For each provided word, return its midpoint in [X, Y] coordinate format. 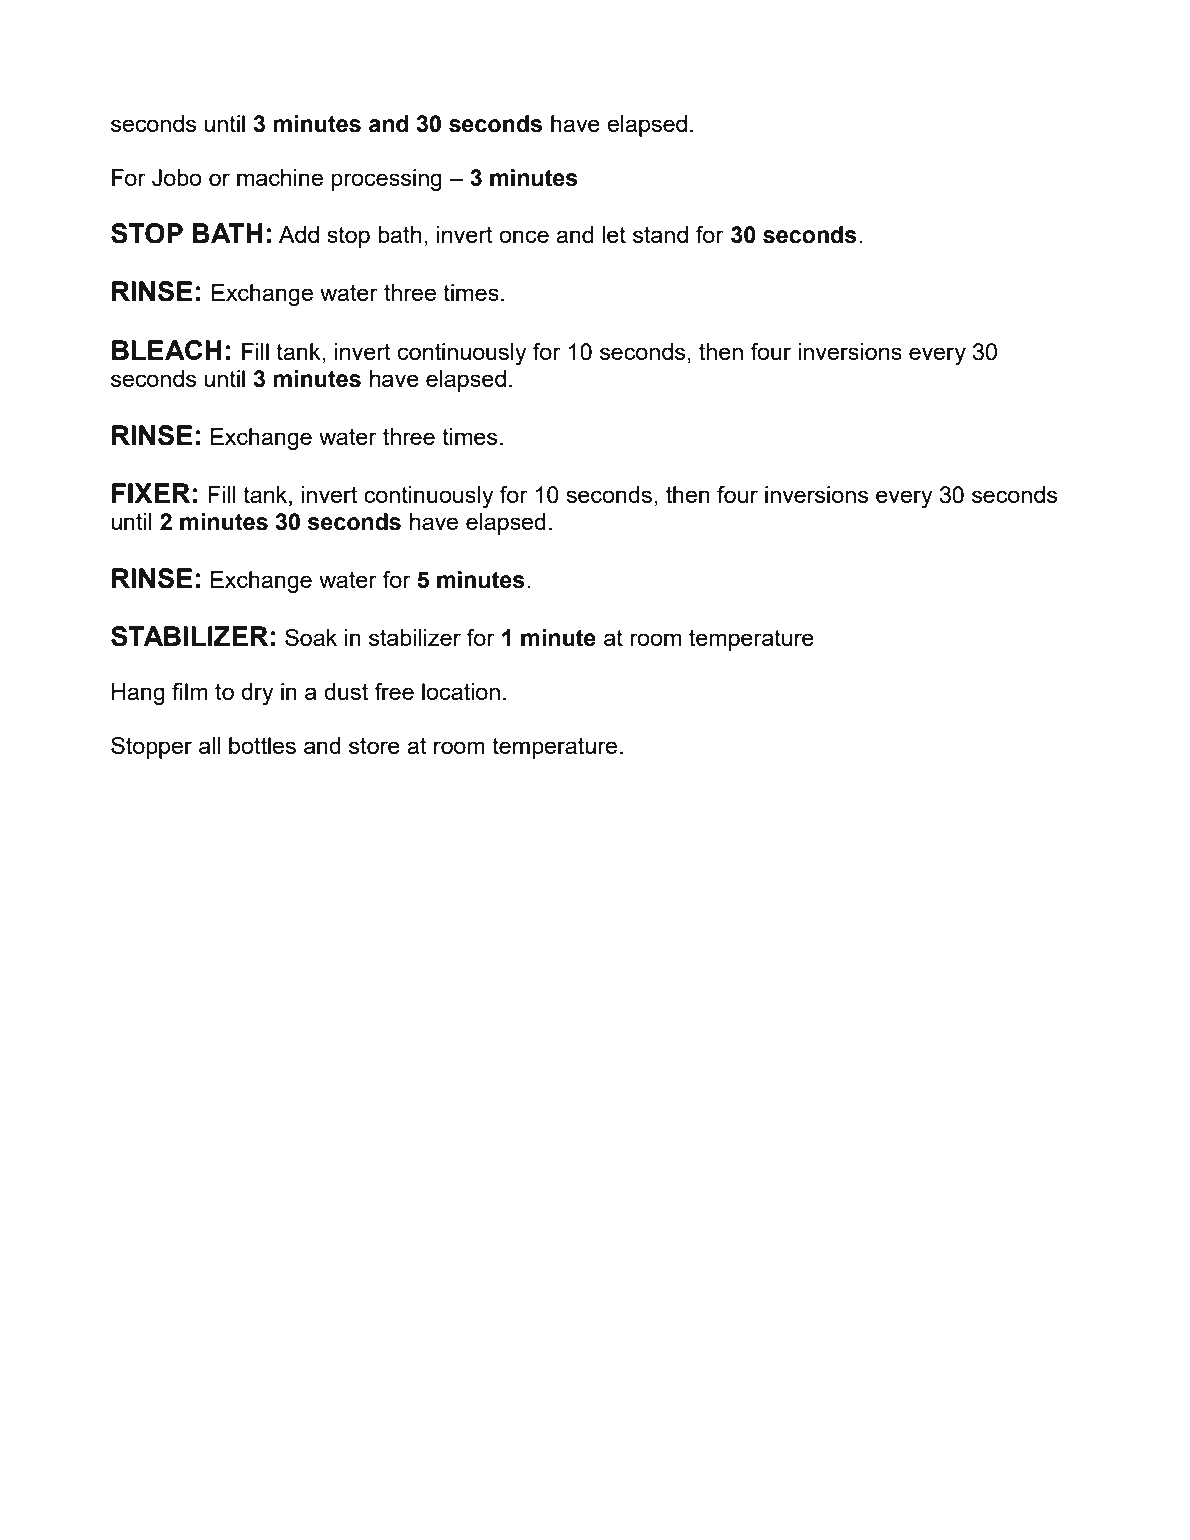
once [524, 236]
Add [299, 234]
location [461, 691]
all [209, 745]
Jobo [177, 178]
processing [386, 180]
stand [660, 234]
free [394, 691]
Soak [311, 637]
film [190, 691]
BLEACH [167, 350]
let [614, 234]
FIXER [151, 493]
